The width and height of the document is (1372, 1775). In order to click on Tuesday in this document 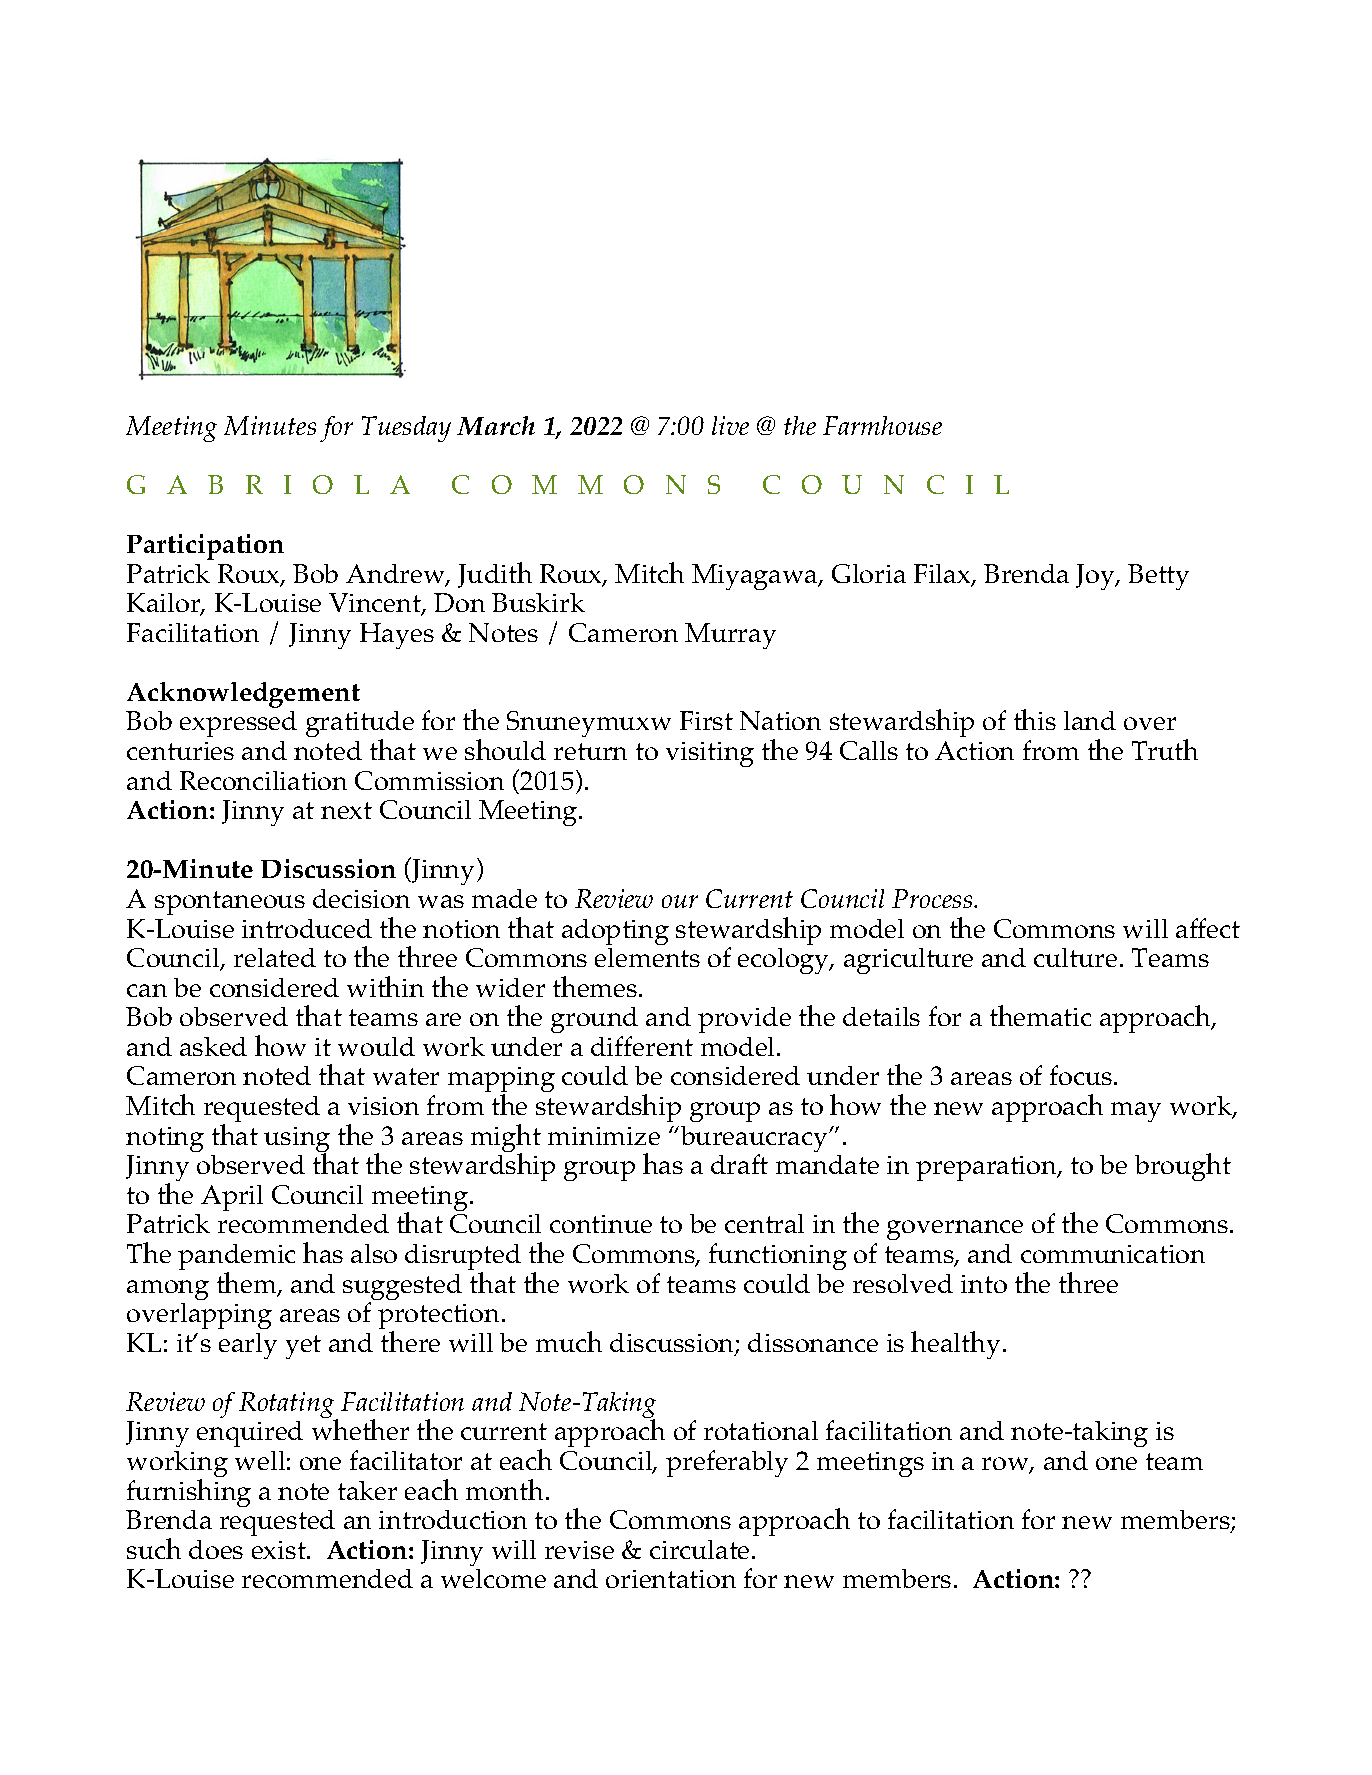, I will do `click(406, 429)`.
